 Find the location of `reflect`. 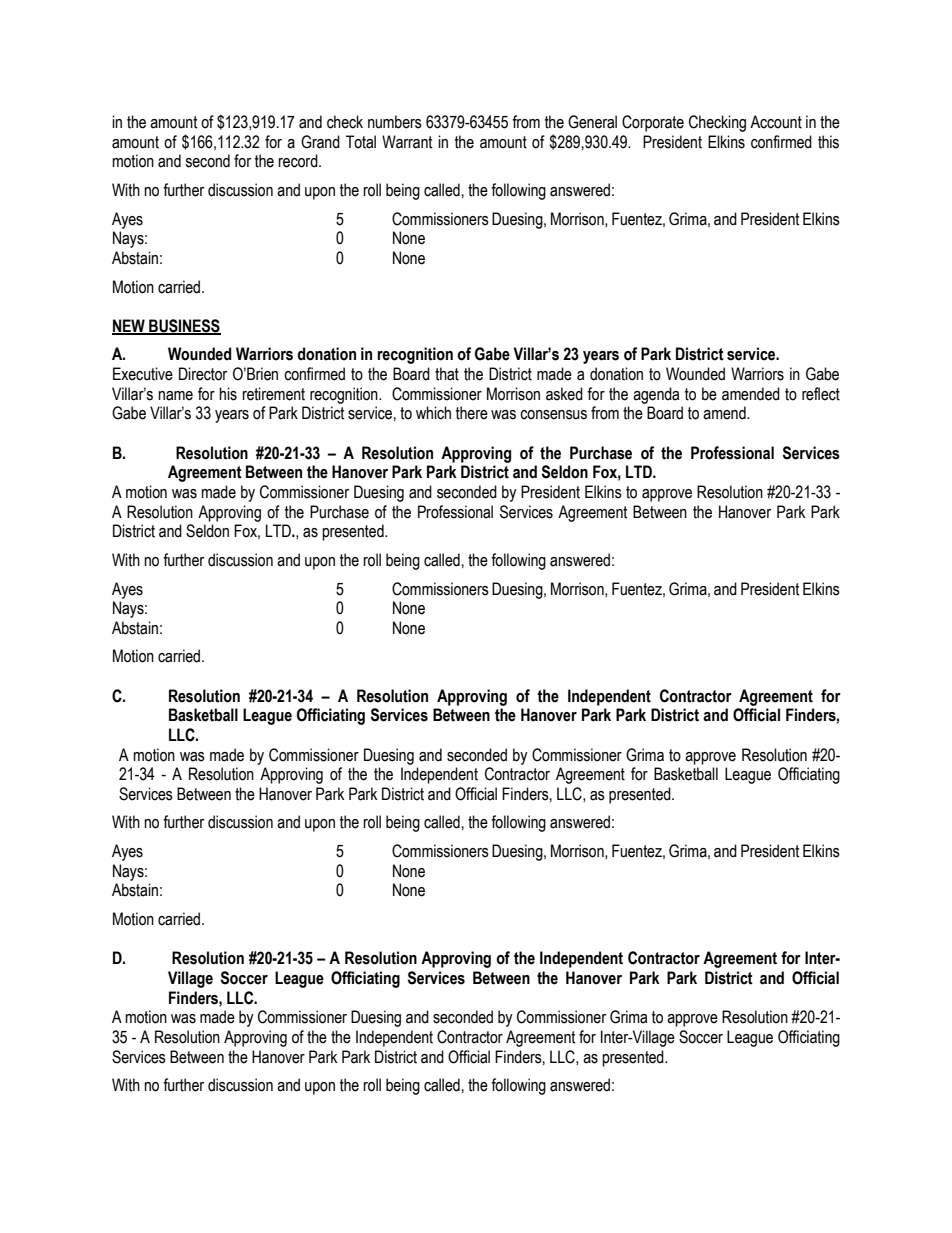

reflect is located at coordinates (821, 394).
